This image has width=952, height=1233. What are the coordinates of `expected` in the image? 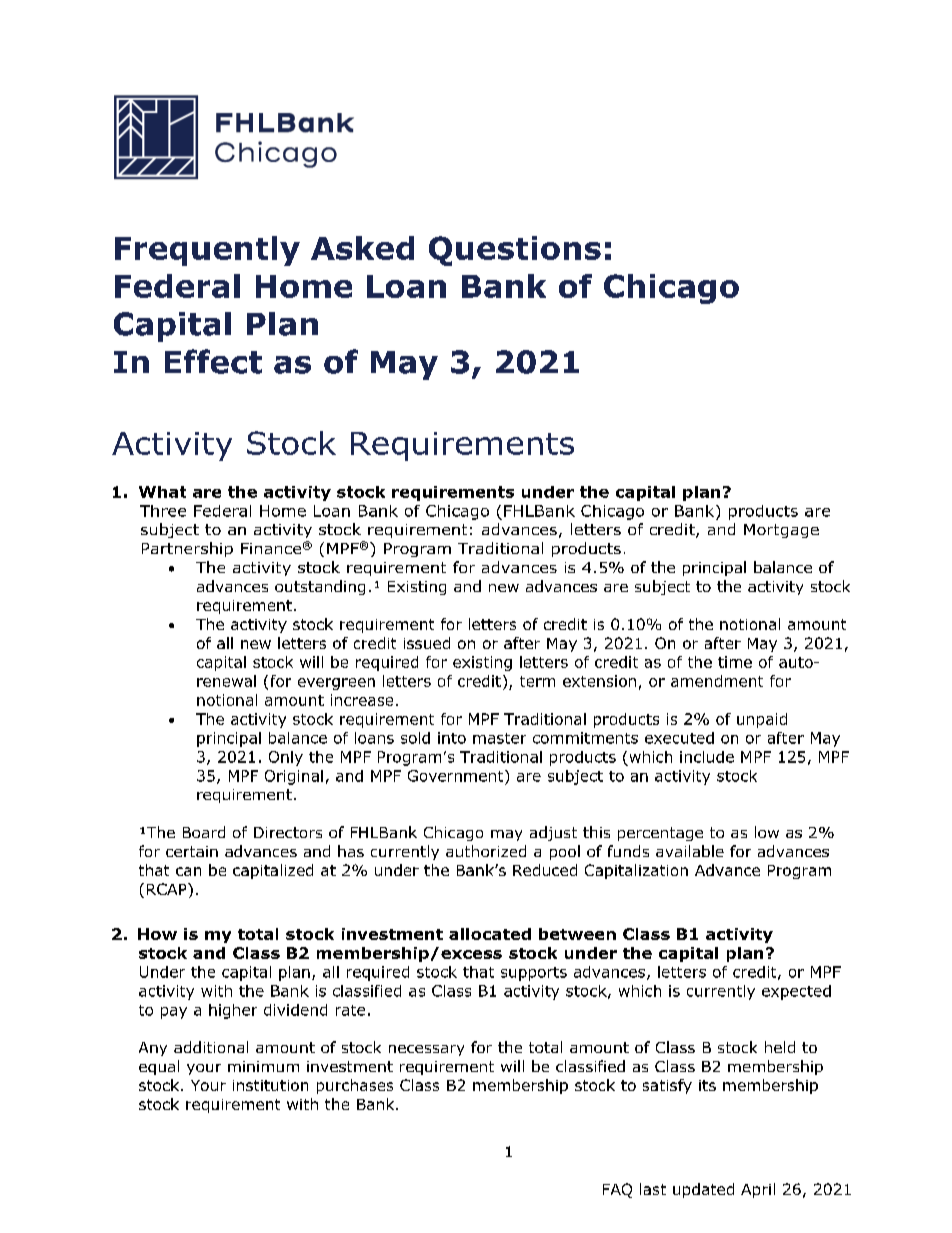 It's located at (796, 992).
